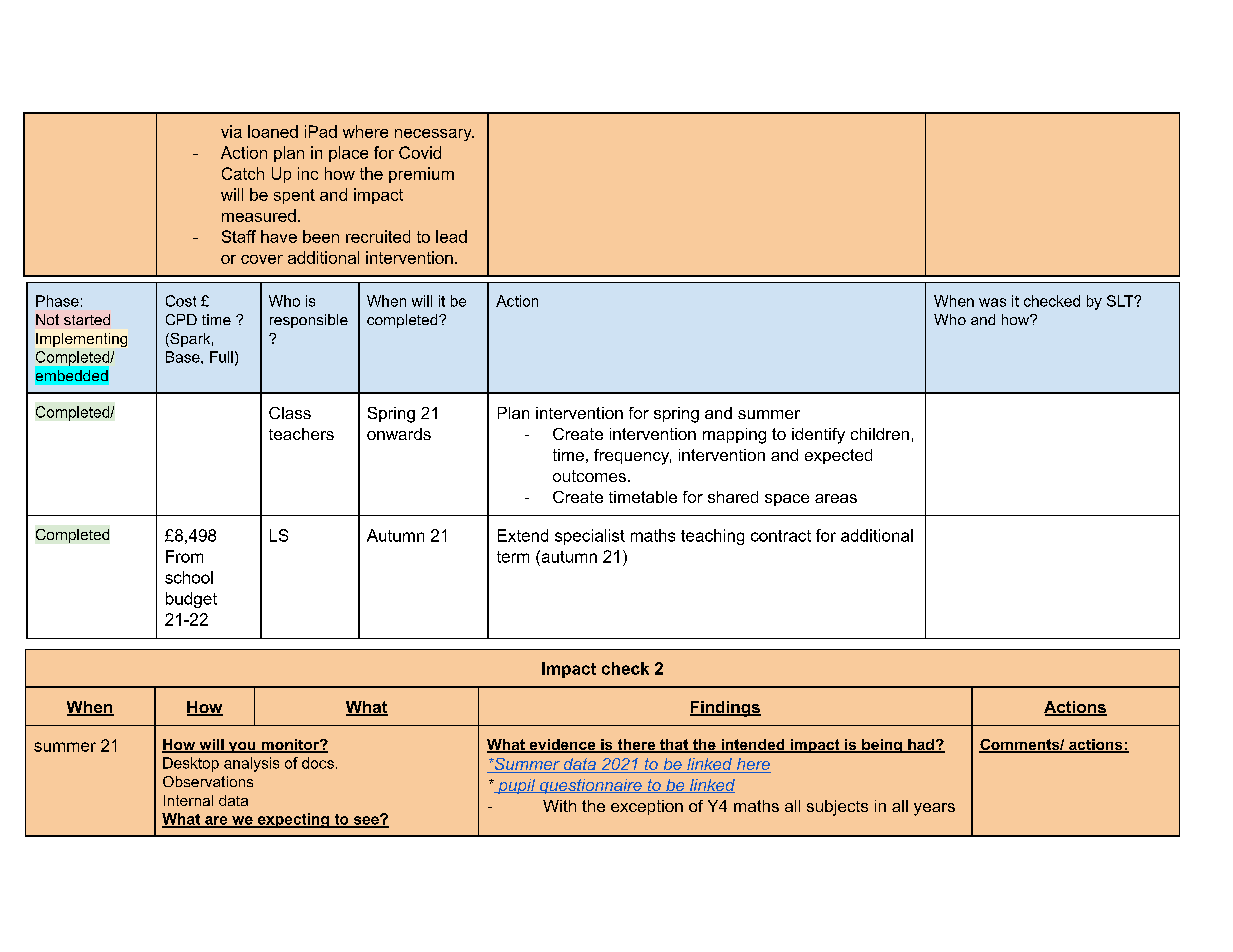 This screenshot has width=1233, height=952. What do you see at coordinates (181, 319) in the screenshot?
I see `CPD` at bounding box center [181, 319].
